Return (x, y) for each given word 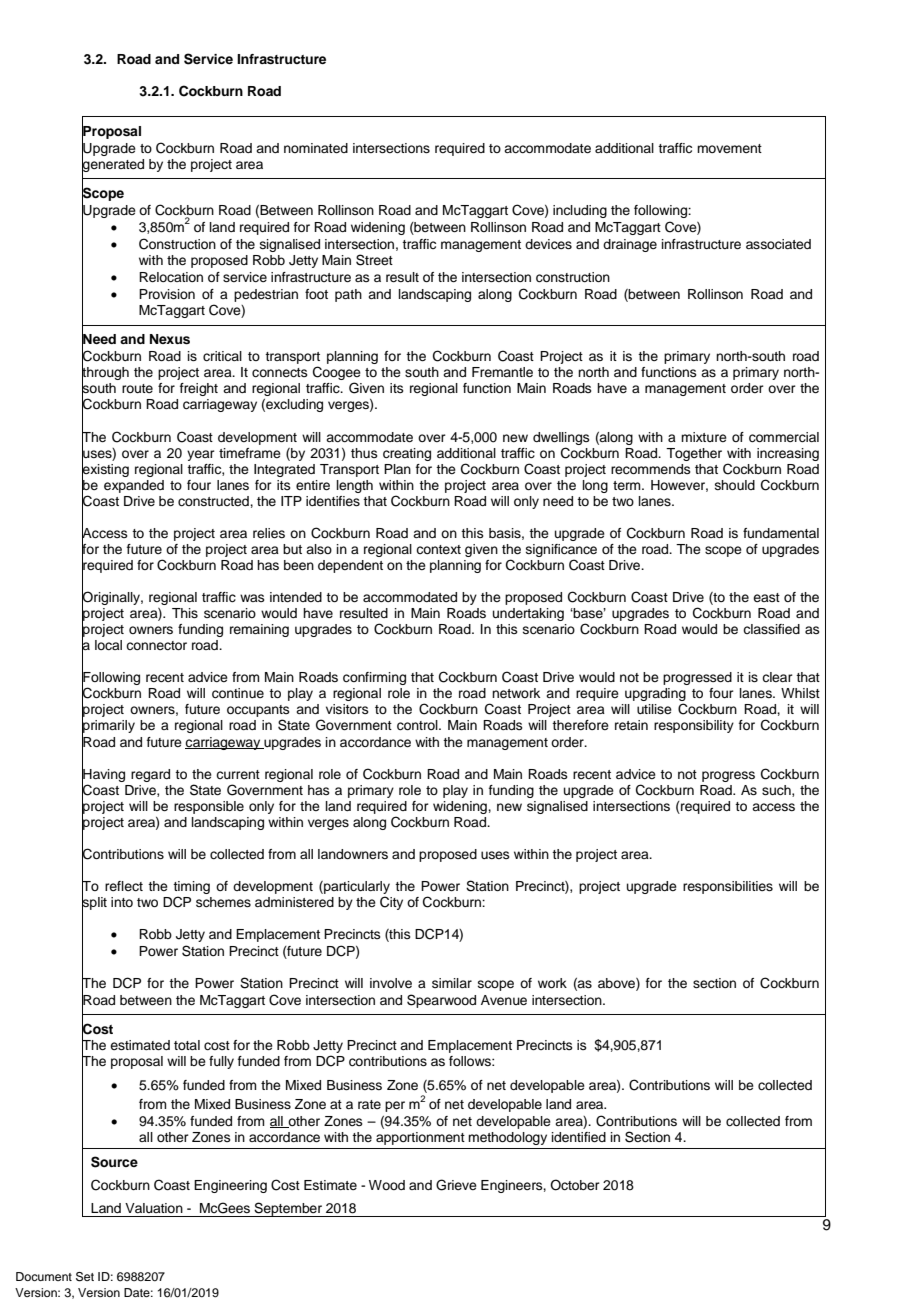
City (391, 903)
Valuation (154, 1208)
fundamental (781, 533)
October (575, 1185)
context (438, 549)
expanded (134, 486)
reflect (124, 886)
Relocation (171, 277)
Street (374, 260)
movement (729, 148)
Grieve (456, 1185)
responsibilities (728, 887)
